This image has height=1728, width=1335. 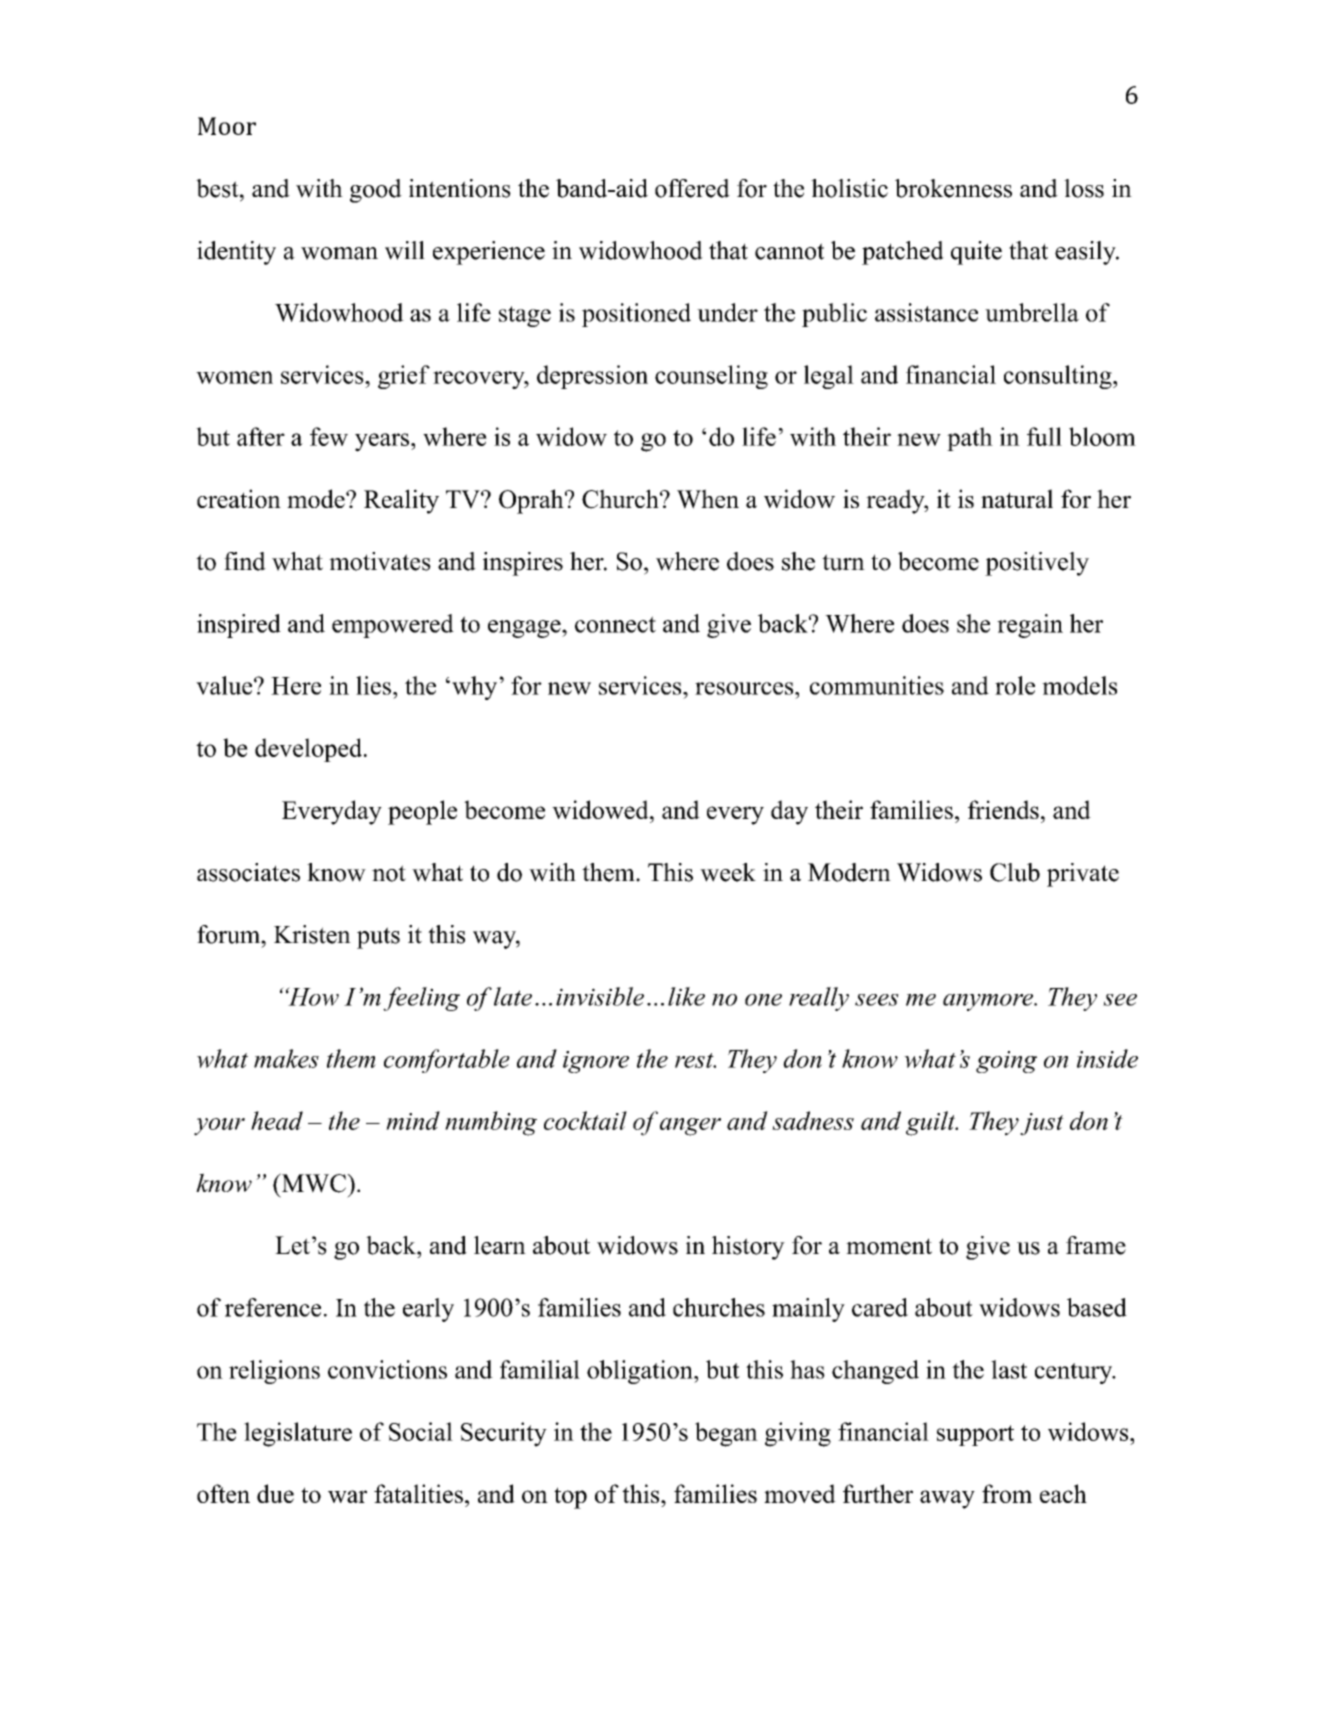 I want to click on good, so click(x=376, y=191).
